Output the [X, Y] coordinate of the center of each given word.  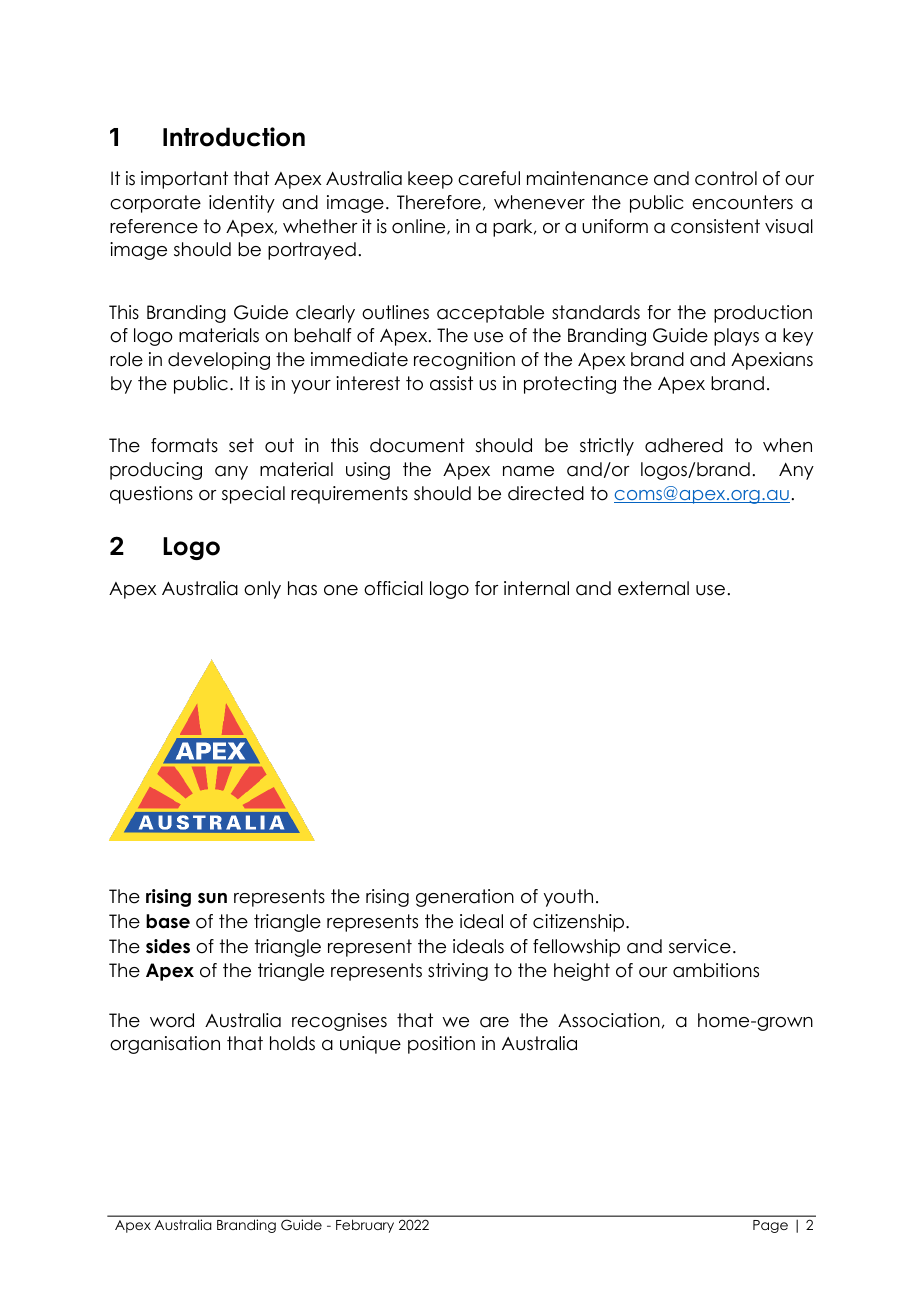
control [726, 178]
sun [212, 898]
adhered [684, 445]
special [253, 495]
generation [465, 898]
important [184, 180]
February [365, 1226]
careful [489, 178]
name [528, 471]
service [700, 946]
